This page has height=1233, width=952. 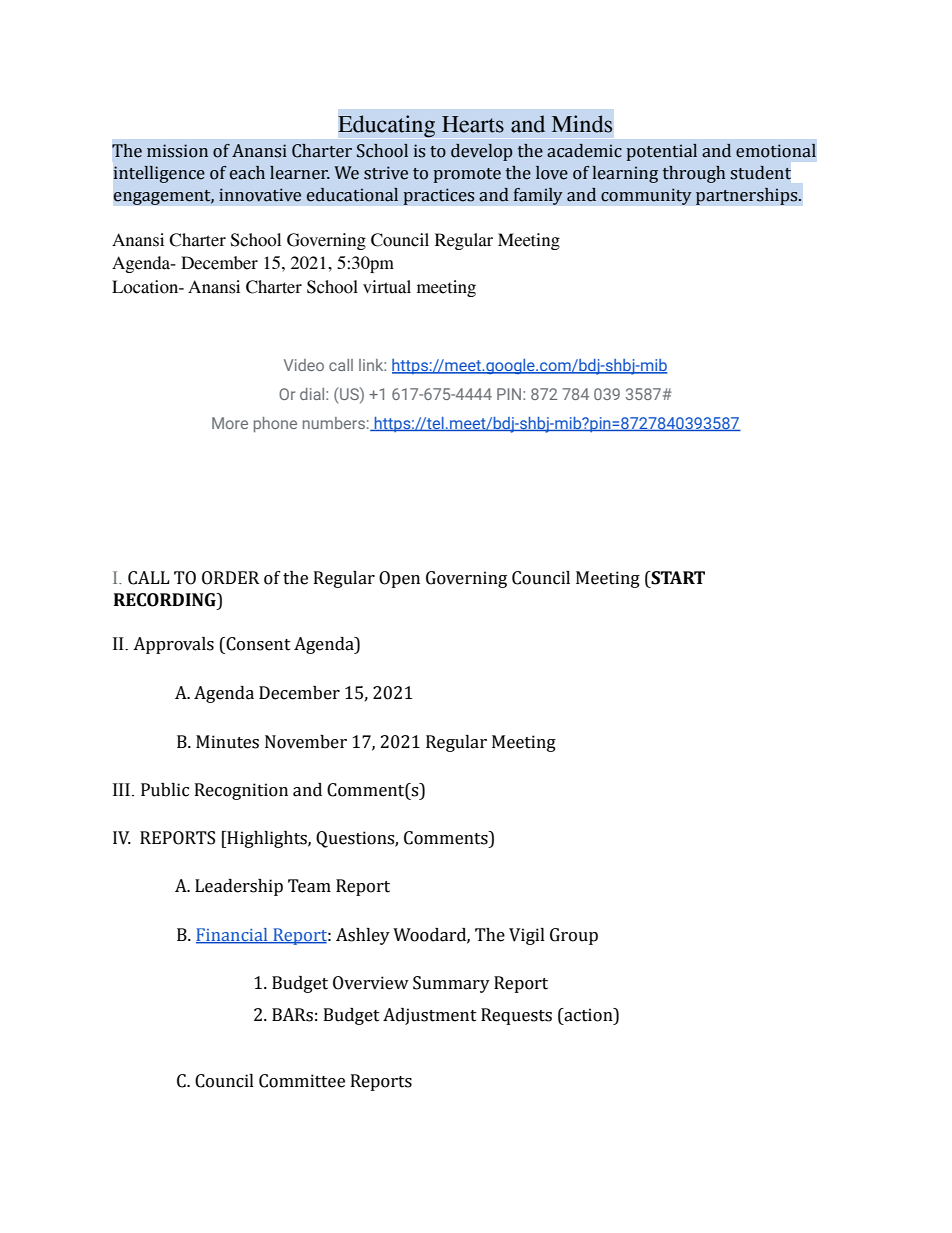 What do you see at coordinates (165, 790) in the page?
I see `Public` at bounding box center [165, 790].
